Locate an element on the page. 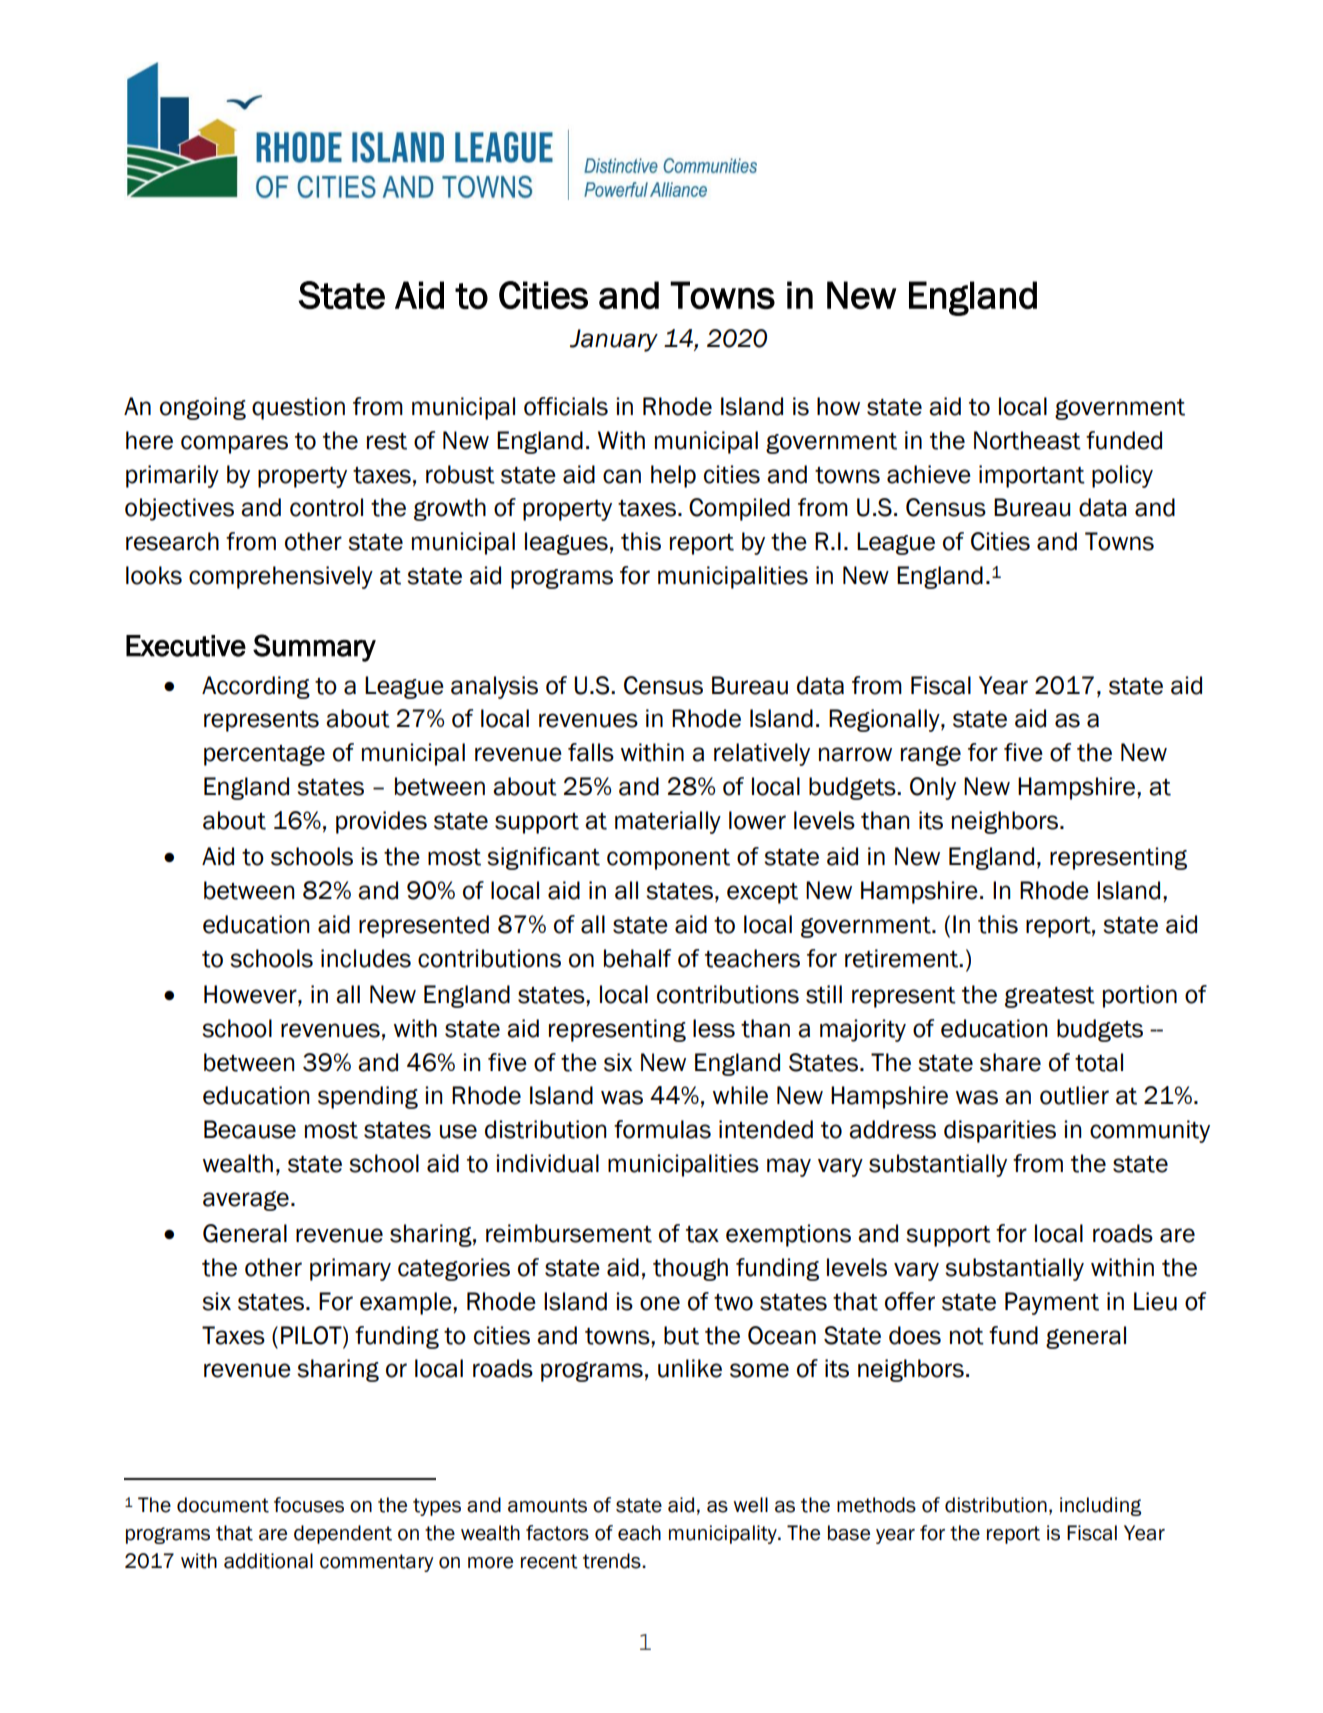 The height and width of the page is (1713, 1323). January is located at coordinates (614, 340).
